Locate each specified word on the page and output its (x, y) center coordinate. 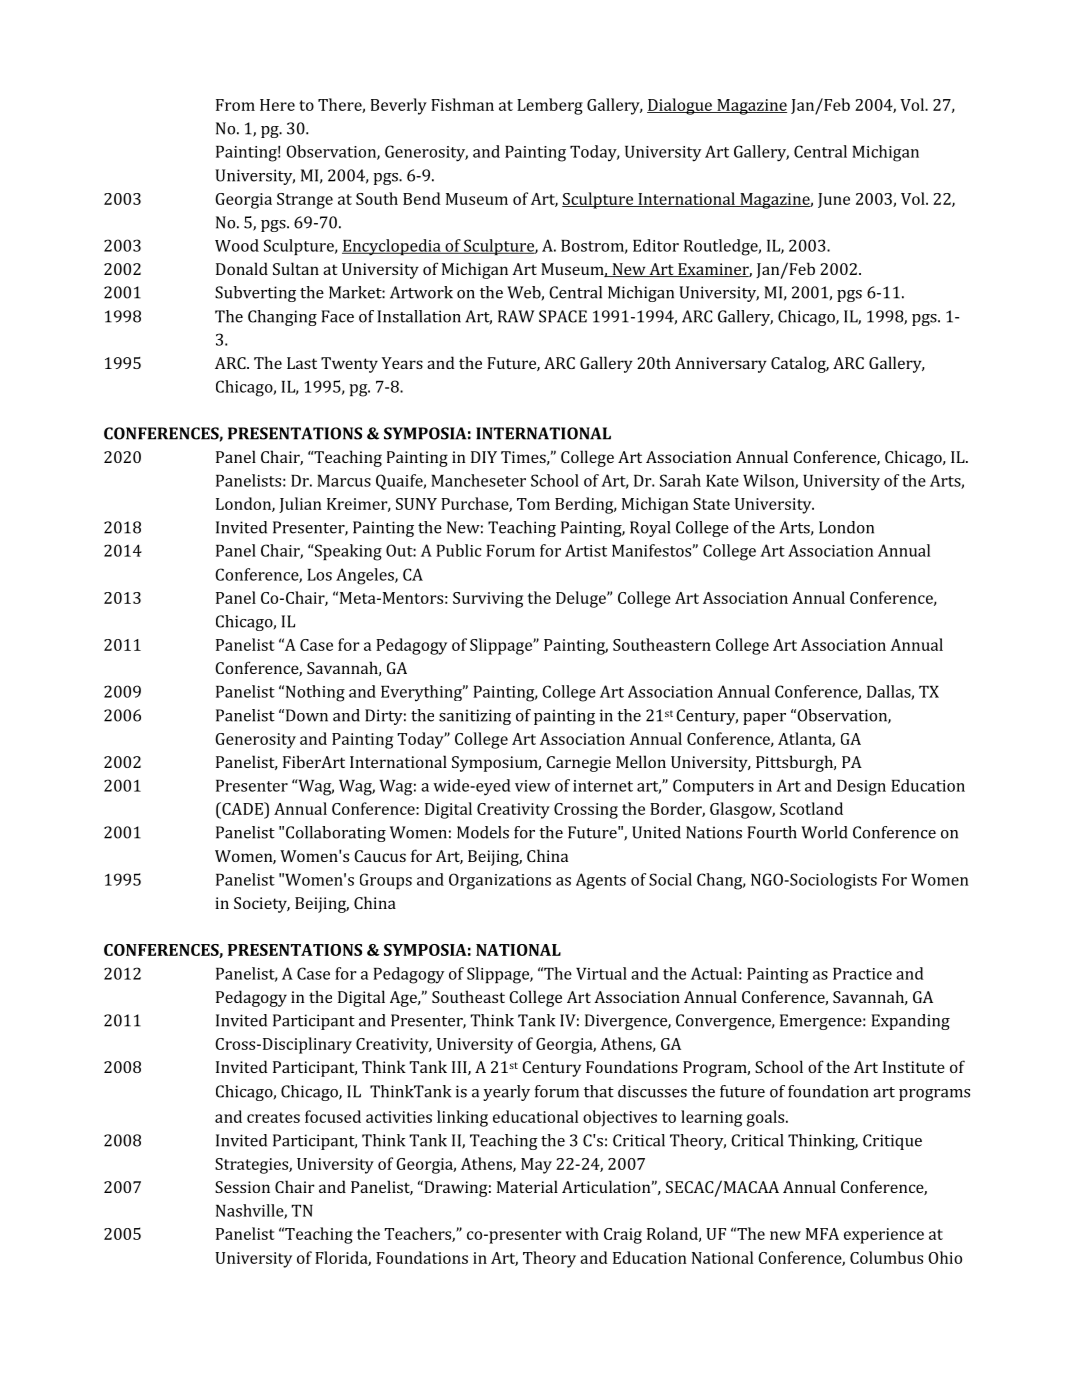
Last (302, 363)
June (834, 200)
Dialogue (680, 106)
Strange (305, 201)
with (582, 1233)
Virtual (601, 973)
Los (319, 575)
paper (764, 719)
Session (242, 1187)
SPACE (563, 316)
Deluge (582, 599)
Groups (386, 881)
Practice (862, 974)
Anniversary (721, 365)
